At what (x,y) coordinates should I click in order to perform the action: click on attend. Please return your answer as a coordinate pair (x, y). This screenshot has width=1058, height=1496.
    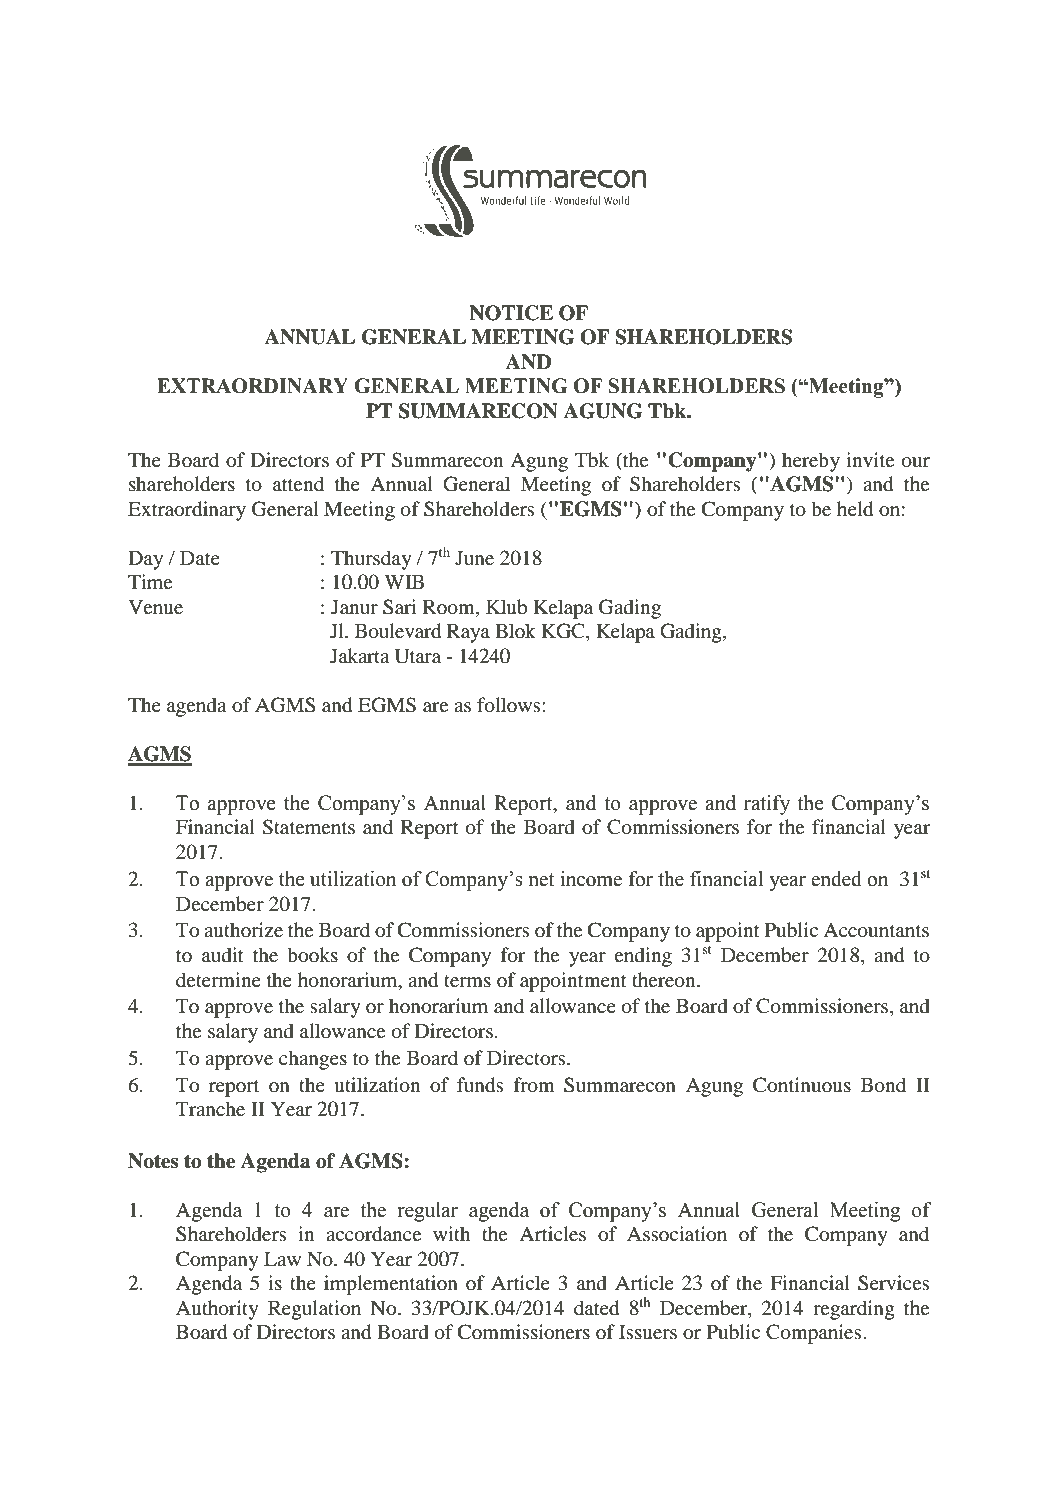
    Looking at the image, I should click on (298, 483).
